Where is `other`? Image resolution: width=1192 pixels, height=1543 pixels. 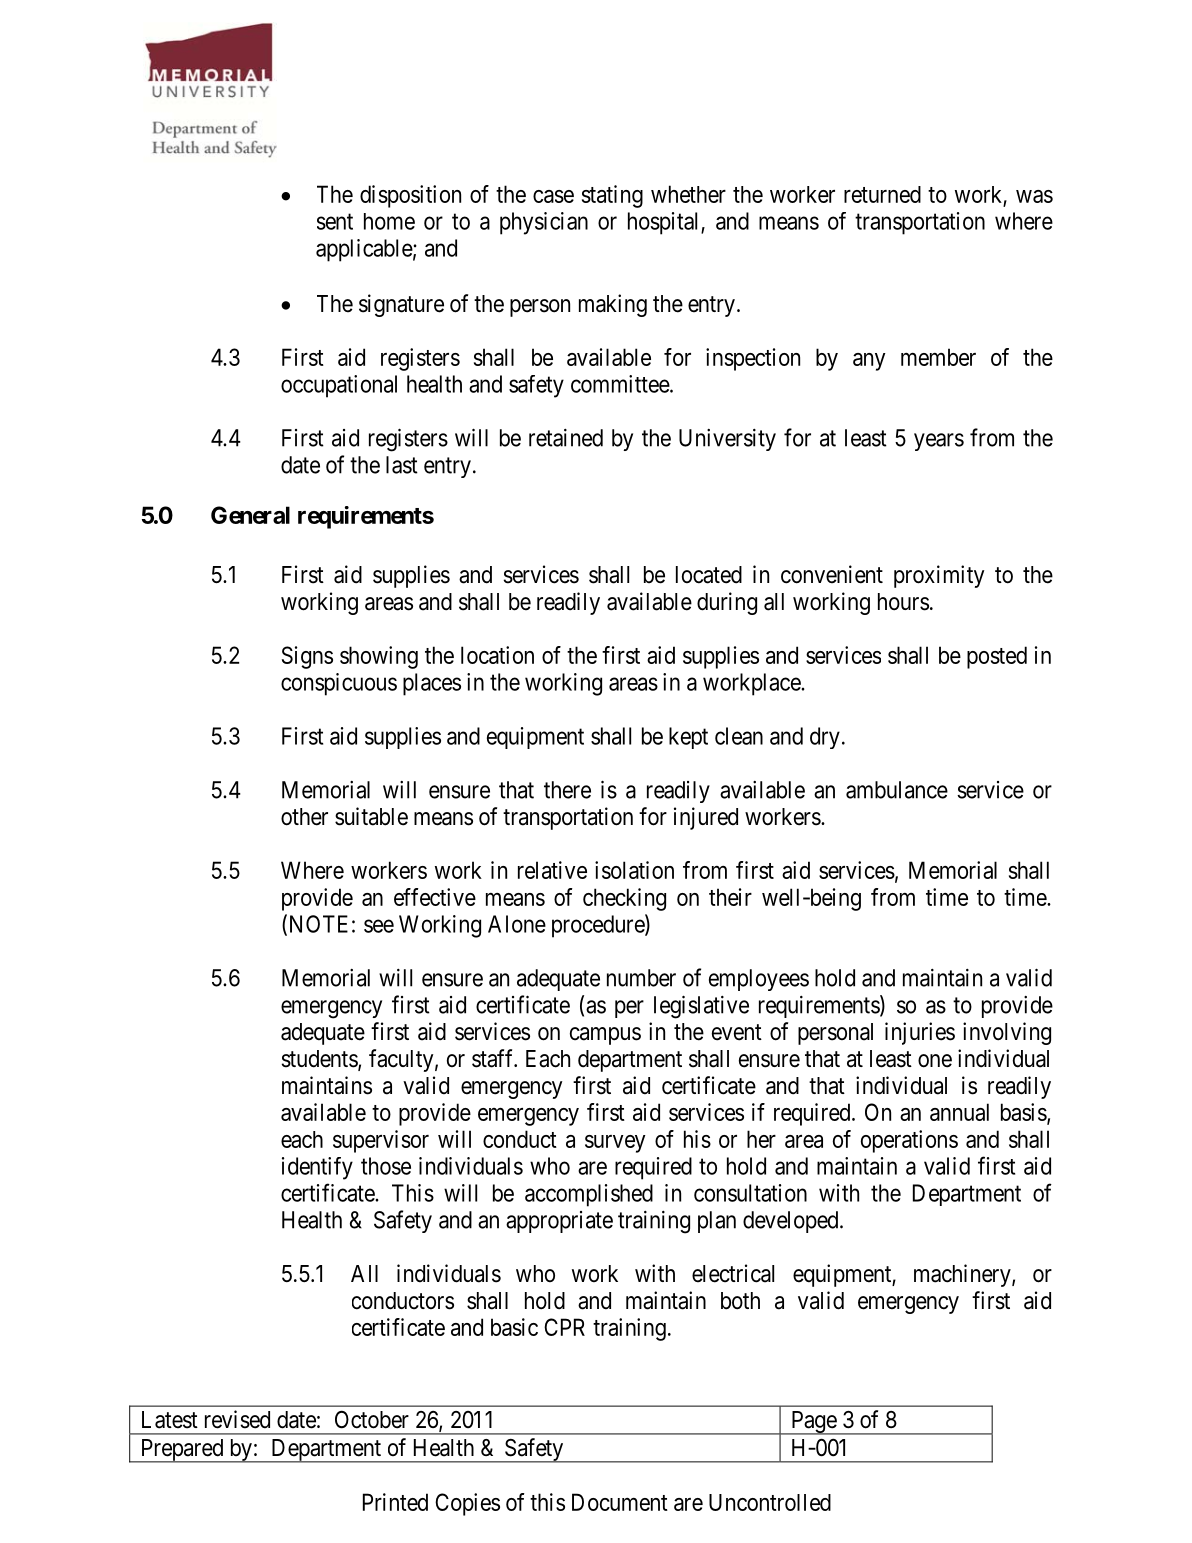 other is located at coordinates (304, 817).
